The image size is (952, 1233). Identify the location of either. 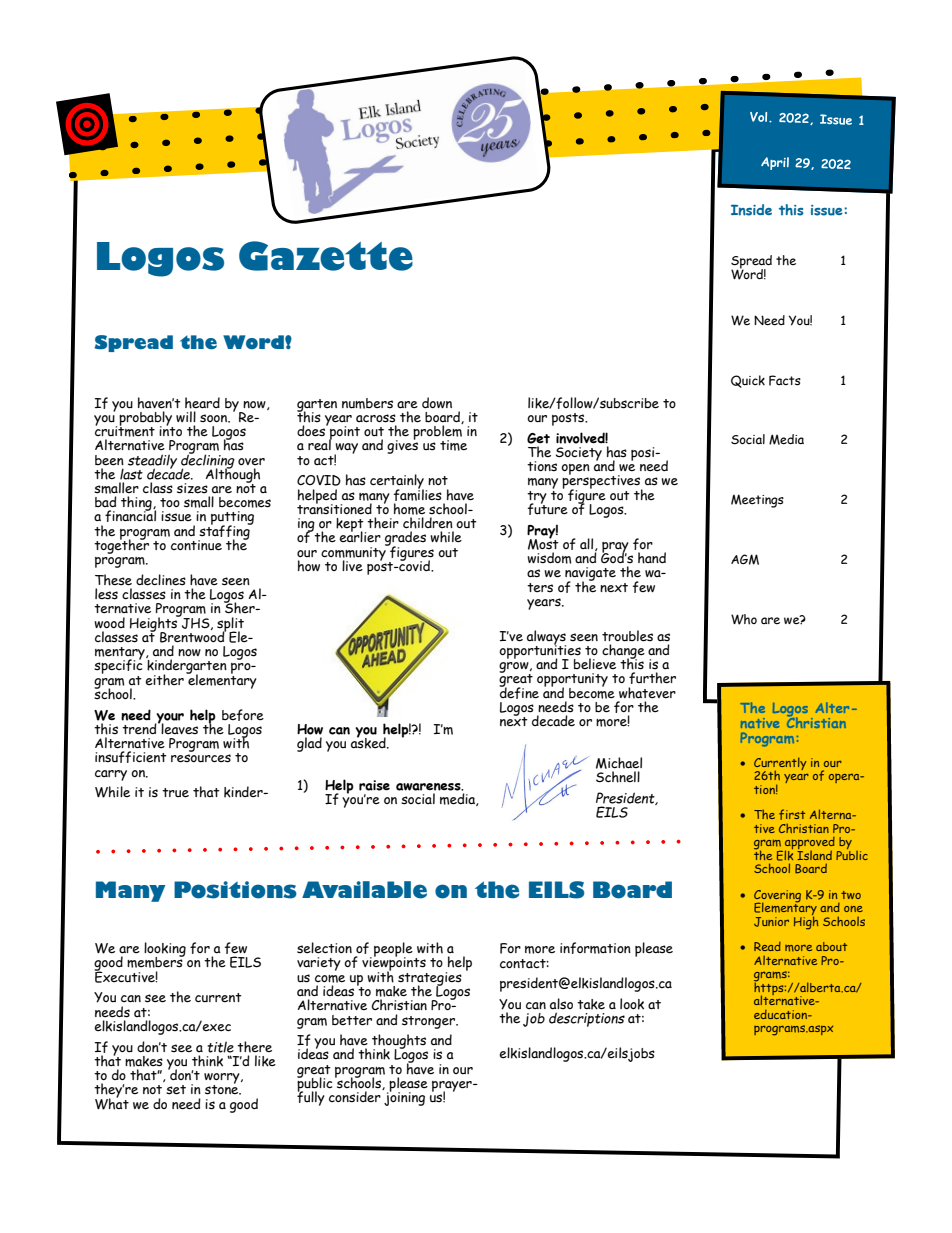
(164, 680).
